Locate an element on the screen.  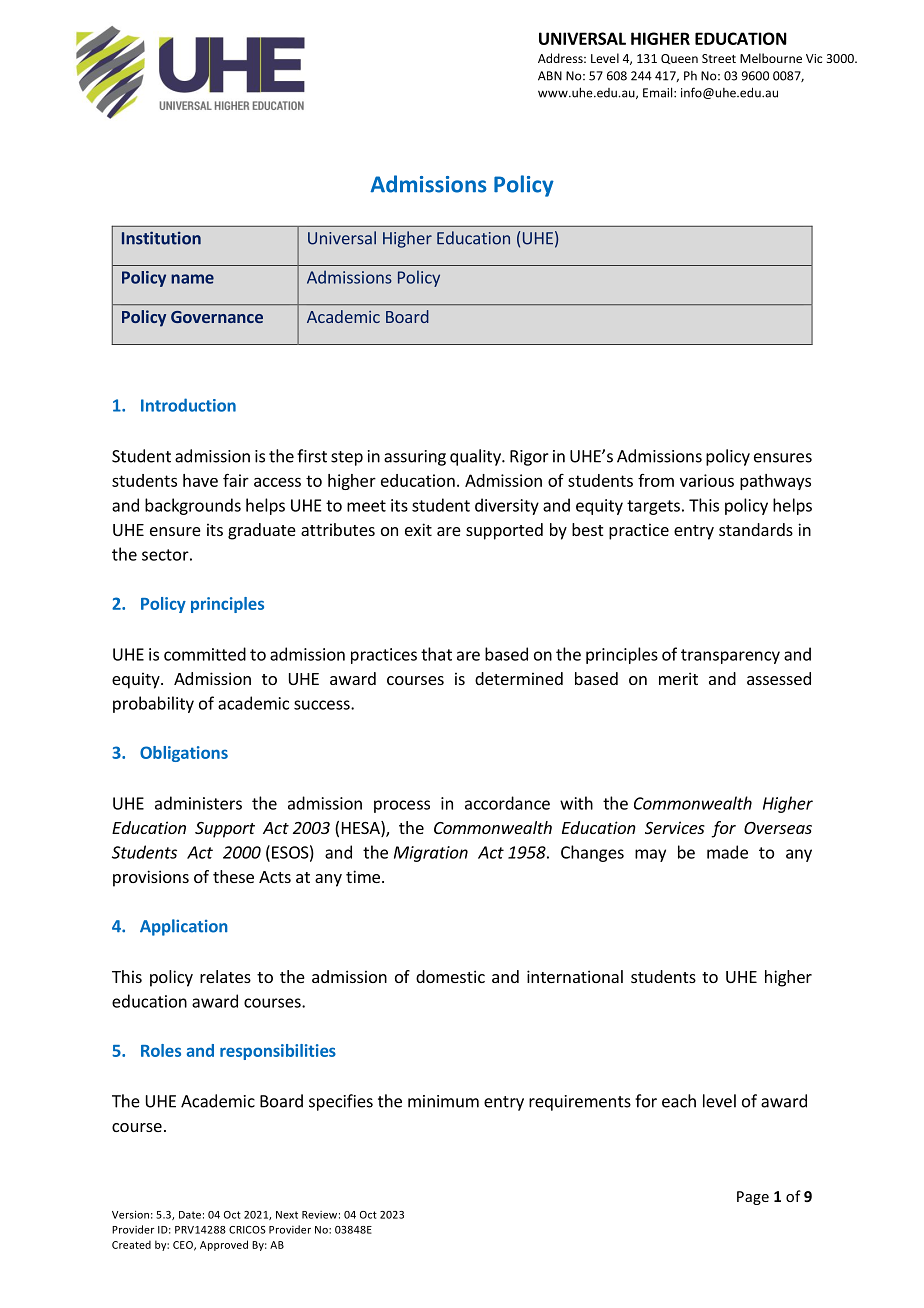
ABN is located at coordinates (550, 76).
